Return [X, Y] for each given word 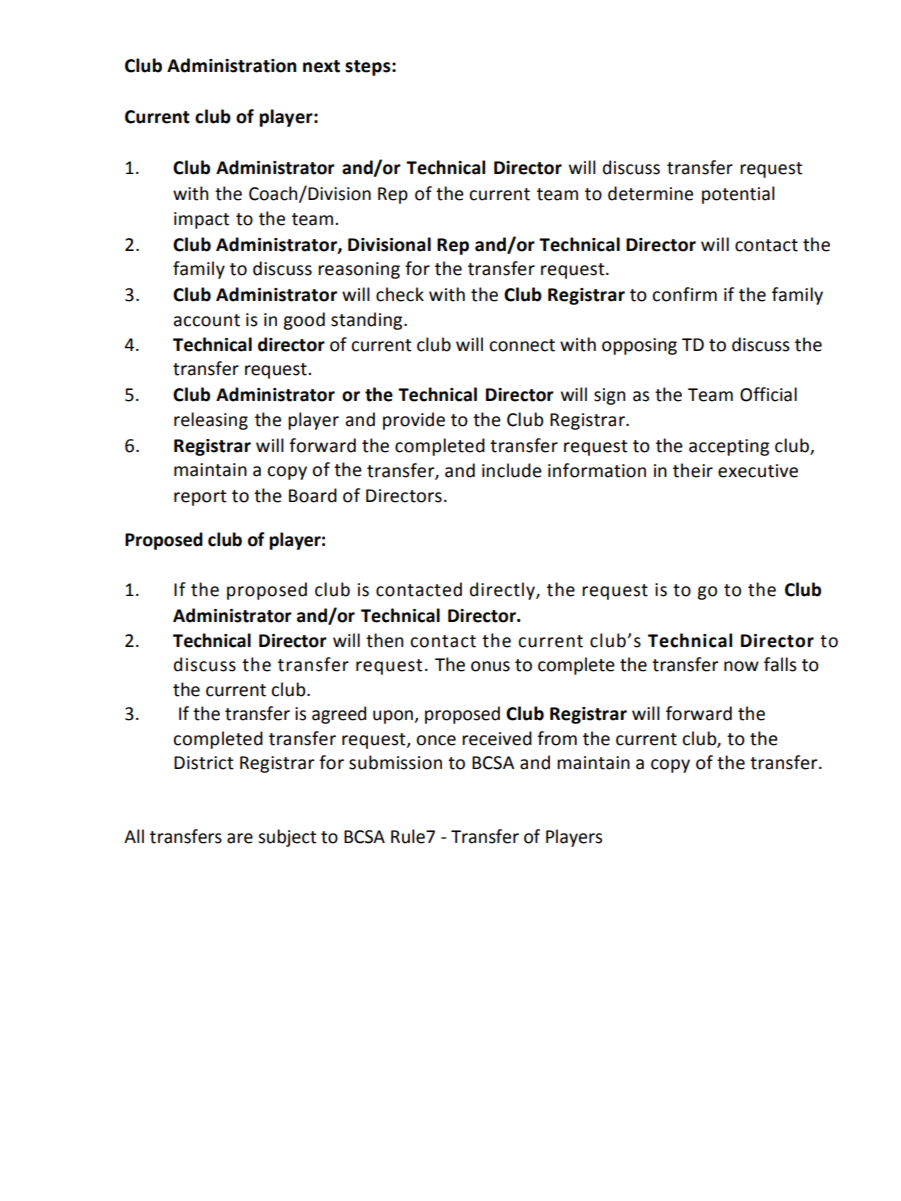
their [693, 470]
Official [768, 394]
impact [201, 220]
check [400, 294]
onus [490, 666]
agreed [339, 715]
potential [738, 195]
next [321, 66]
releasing [211, 421]
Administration [231, 65]
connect [522, 345]
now [741, 666]
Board [313, 495]
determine [650, 193]
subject [287, 838]
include [512, 470]
